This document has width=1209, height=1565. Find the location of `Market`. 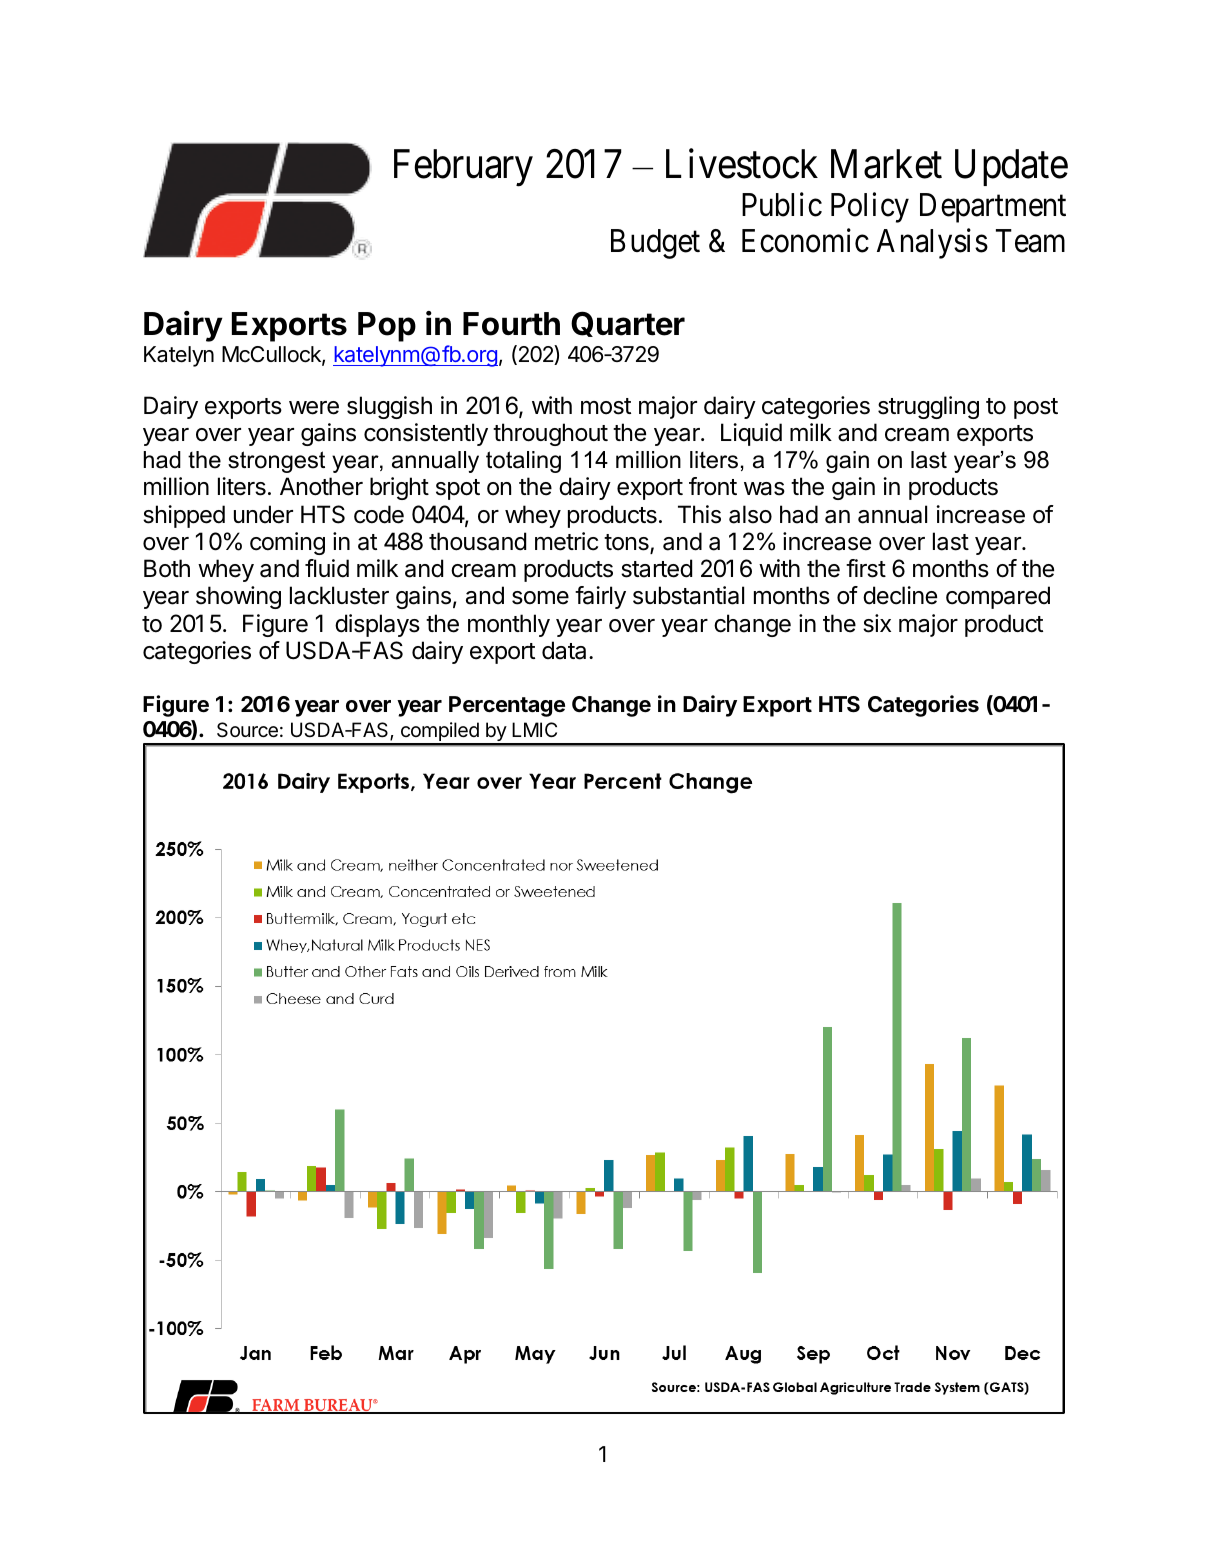

Market is located at coordinates (886, 164).
